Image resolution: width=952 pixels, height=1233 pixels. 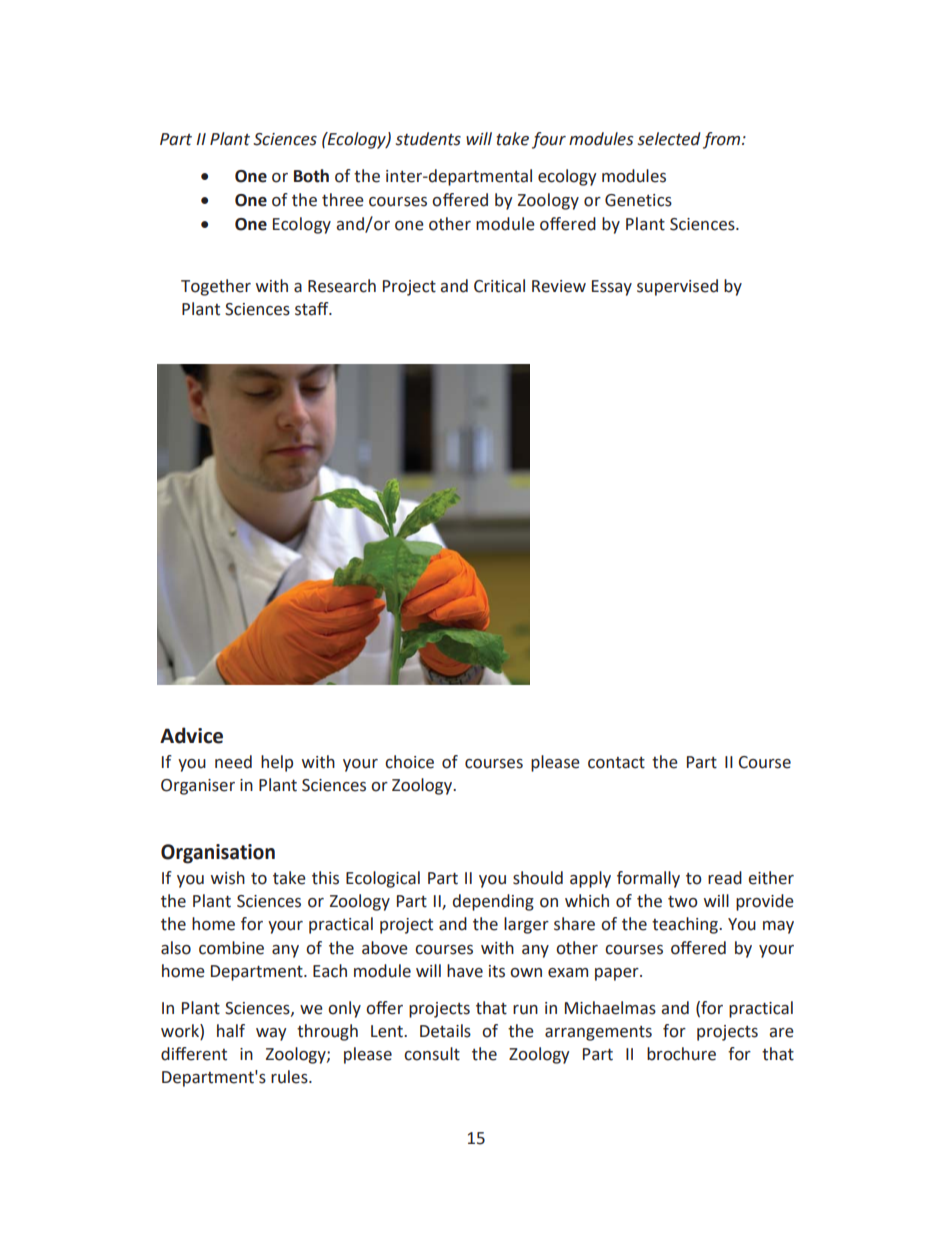 What do you see at coordinates (409, 762) in the image?
I see `choice` at bounding box center [409, 762].
